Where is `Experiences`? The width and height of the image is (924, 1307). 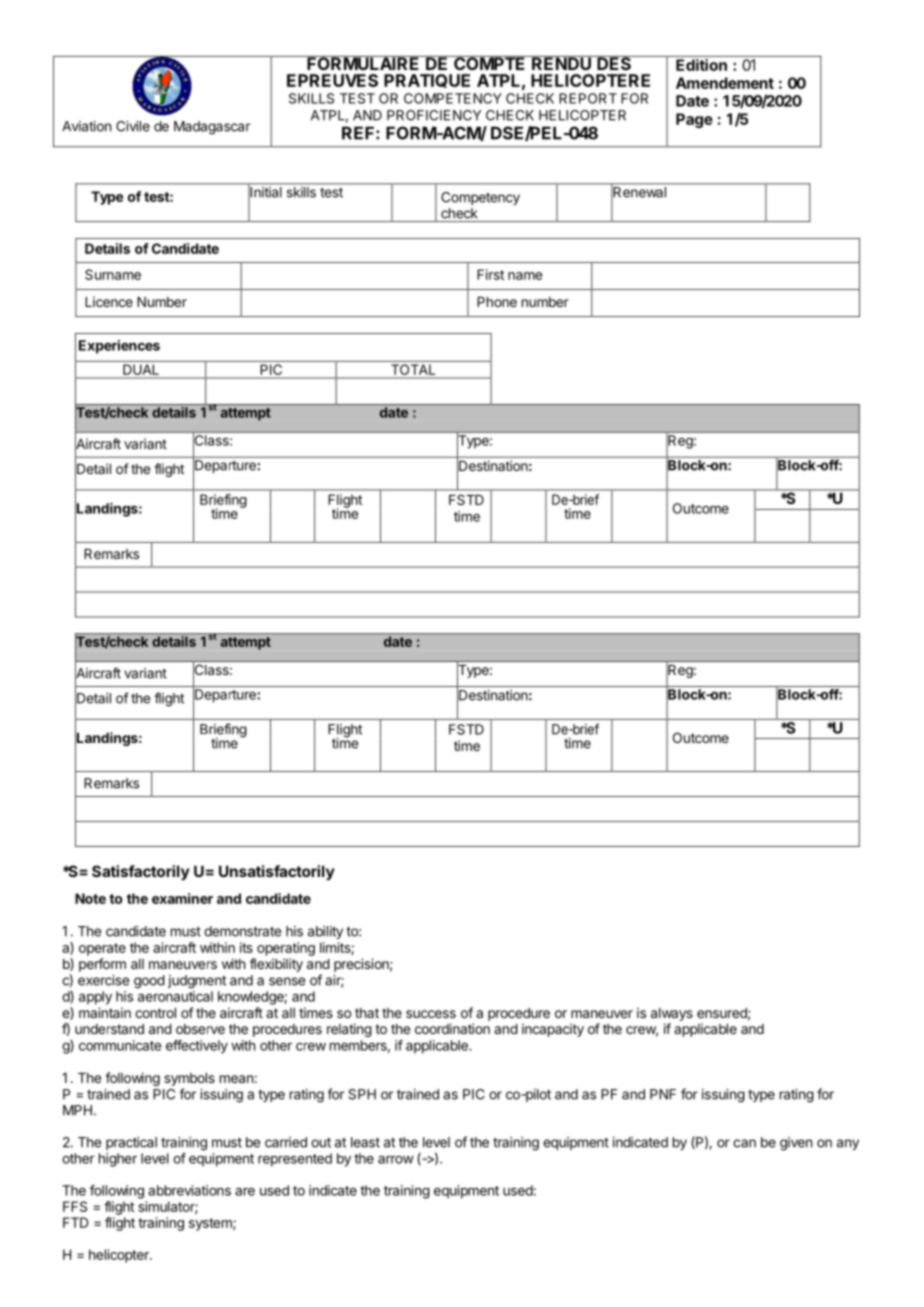 Experiences is located at coordinates (119, 347).
